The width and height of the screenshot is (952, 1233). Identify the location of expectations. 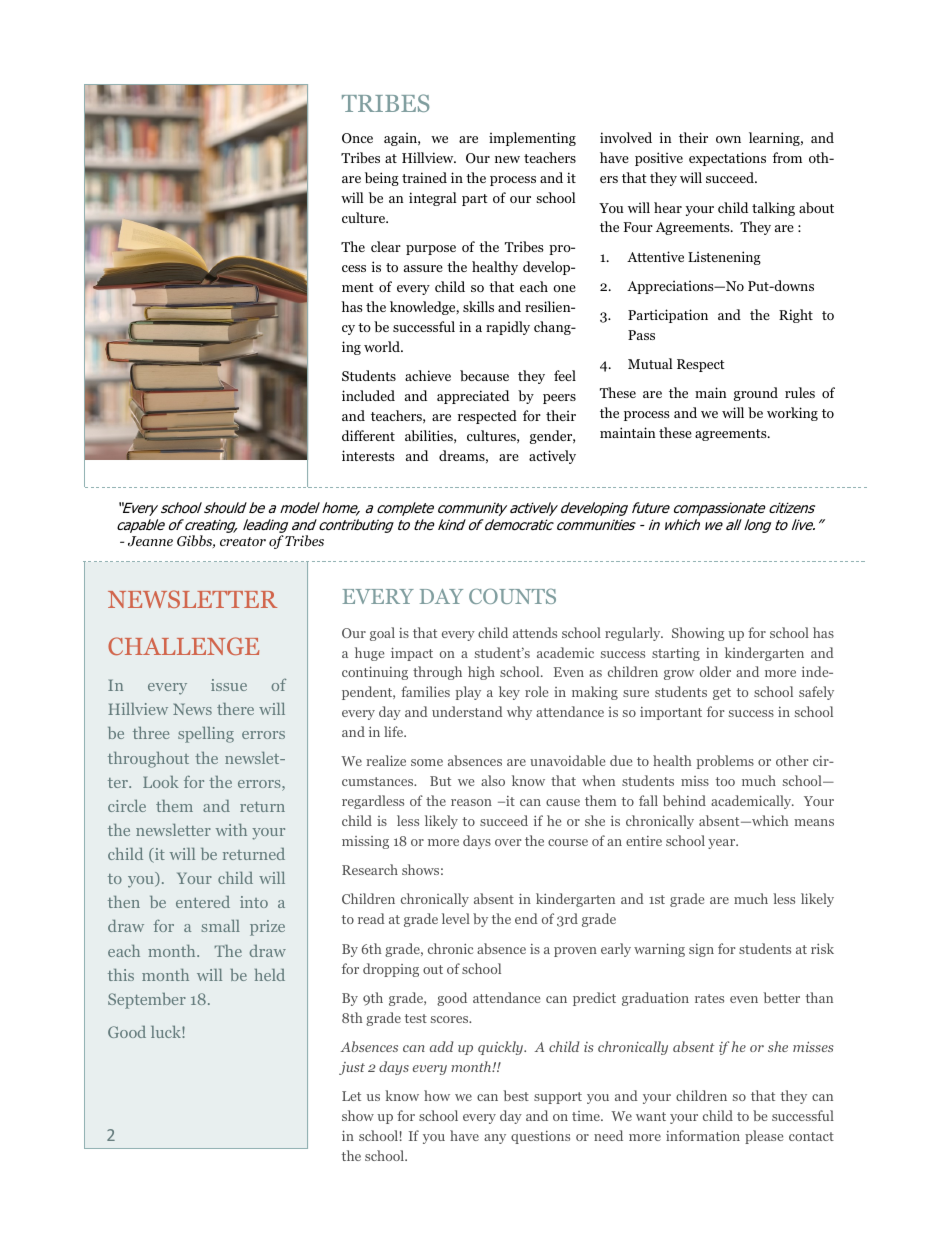
(727, 159).
